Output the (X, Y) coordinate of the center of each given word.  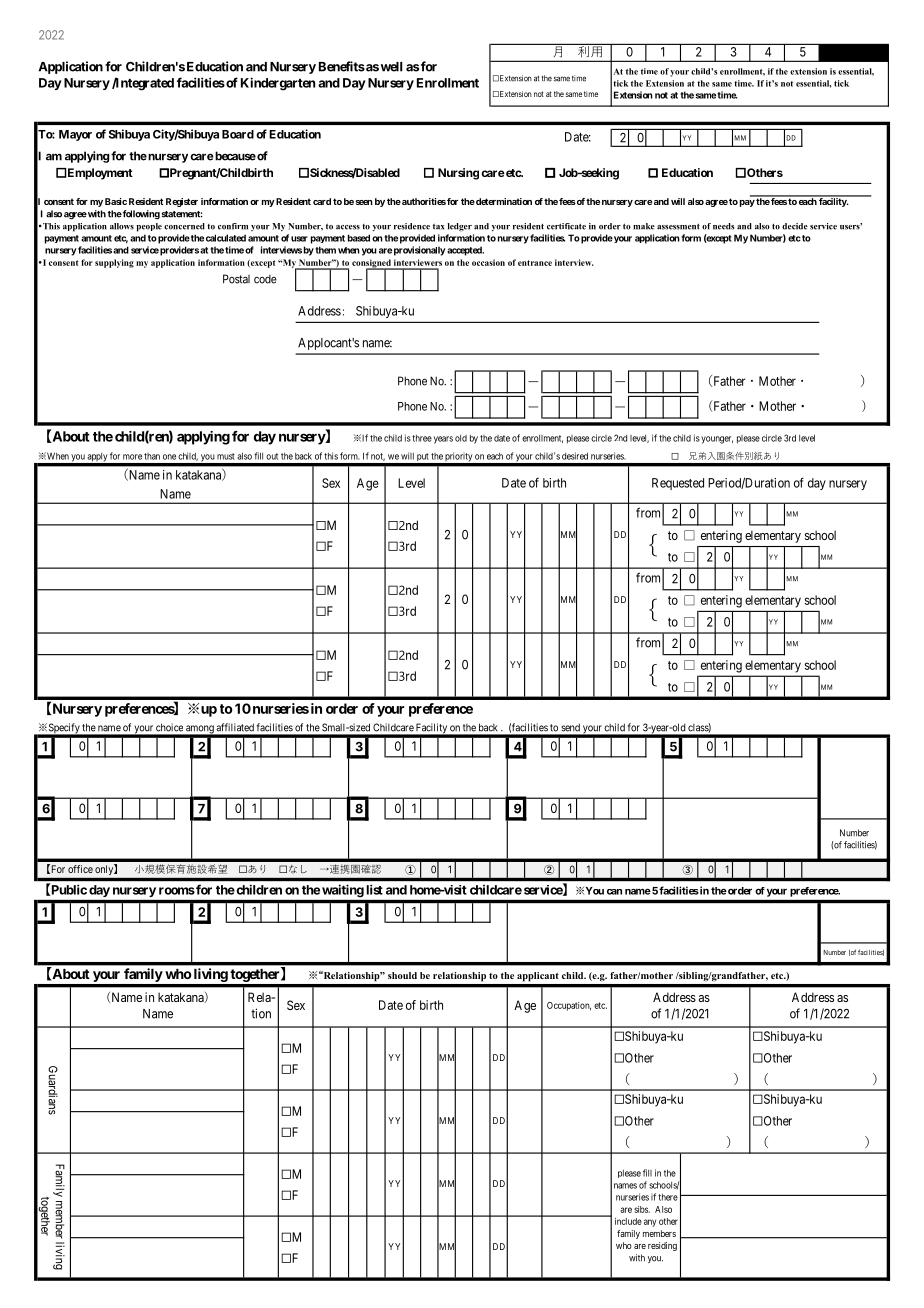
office (80, 869)
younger (717, 440)
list (374, 889)
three (422, 438)
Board (238, 134)
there (668, 1197)
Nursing (458, 174)
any (650, 1223)
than (152, 456)
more (132, 457)
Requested (678, 484)
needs (723, 226)
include (628, 1221)
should (402, 975)
